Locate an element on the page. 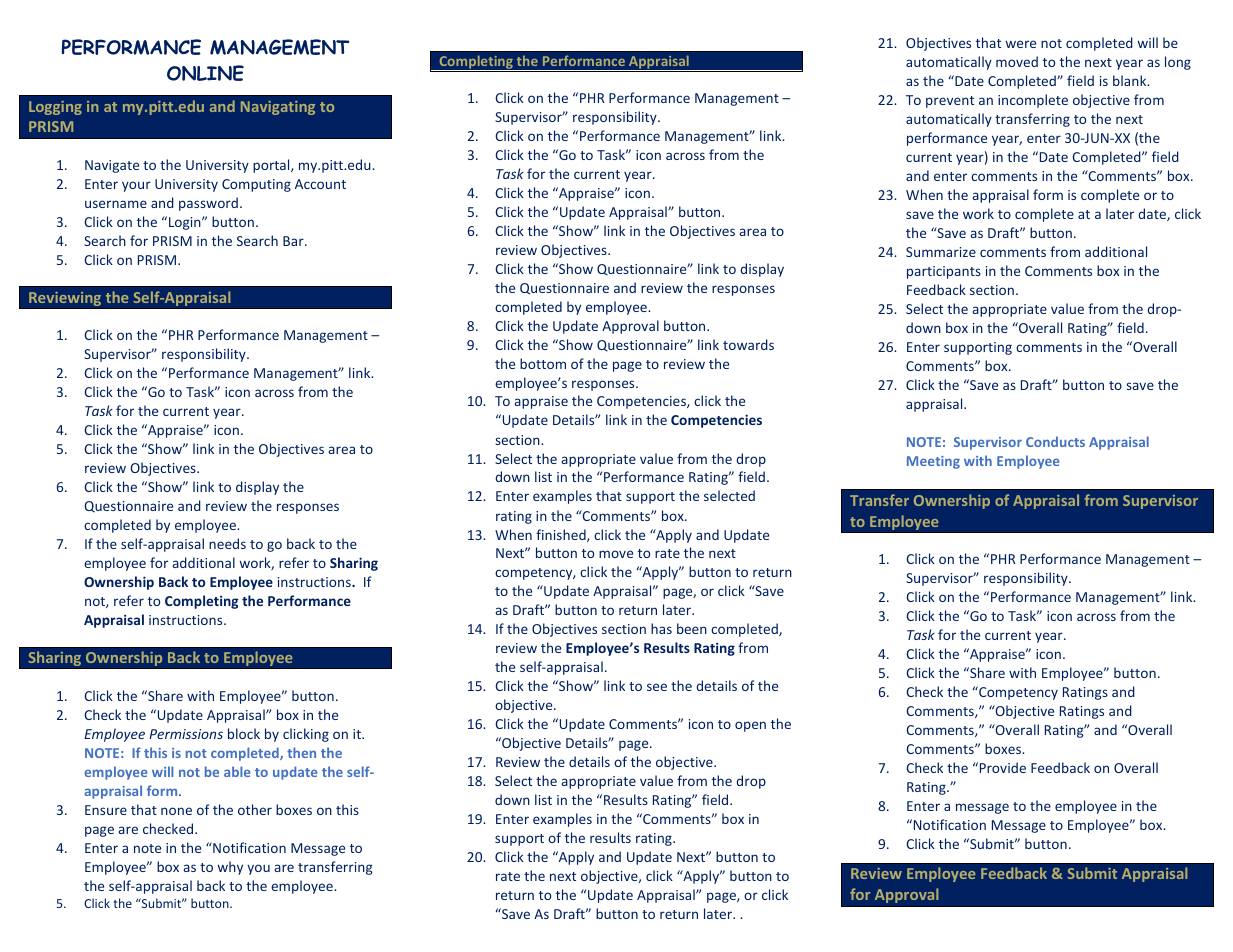  participants is located at coordinates (944, 272).
